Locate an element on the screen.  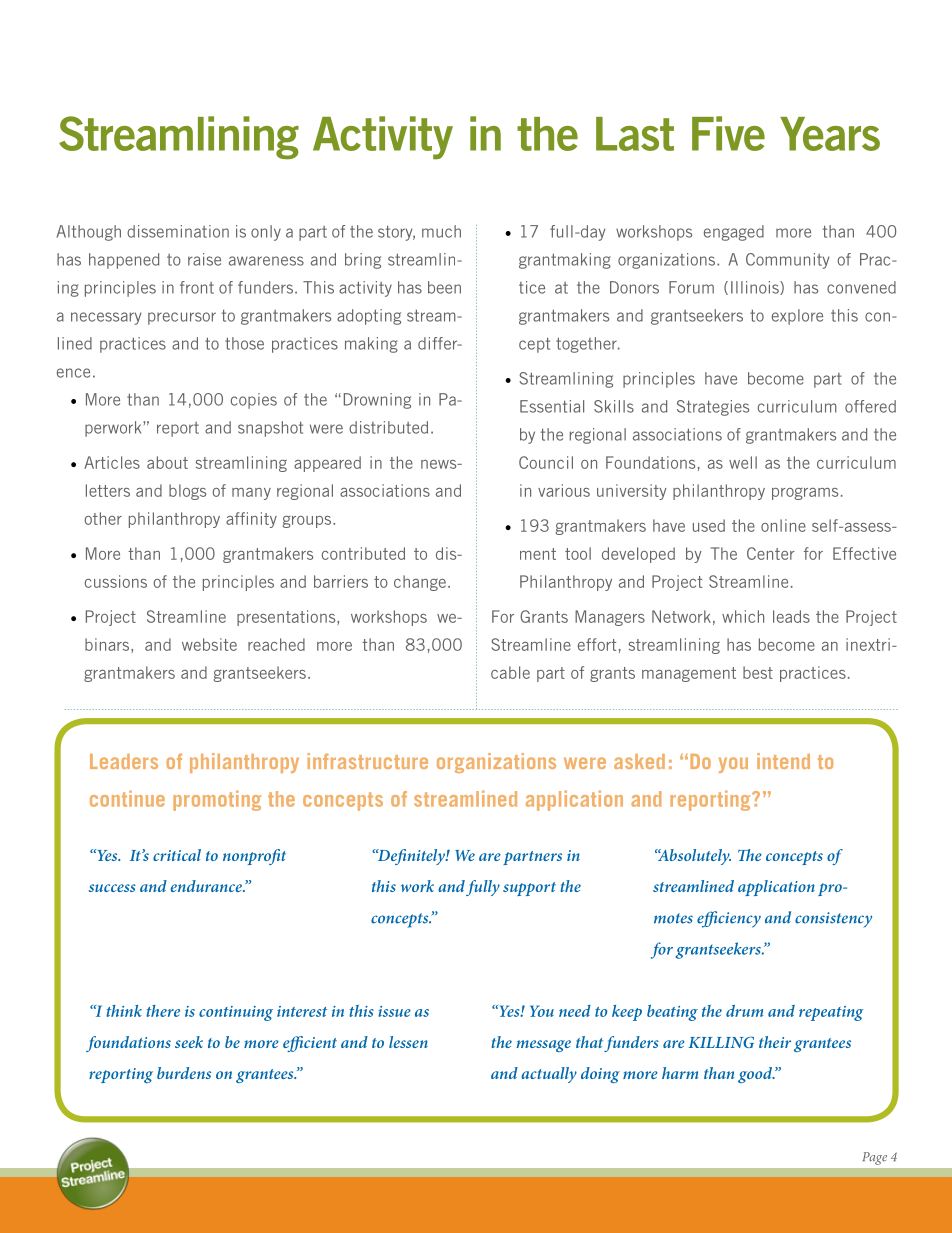
endurance is located at coordinates (207, 886).
